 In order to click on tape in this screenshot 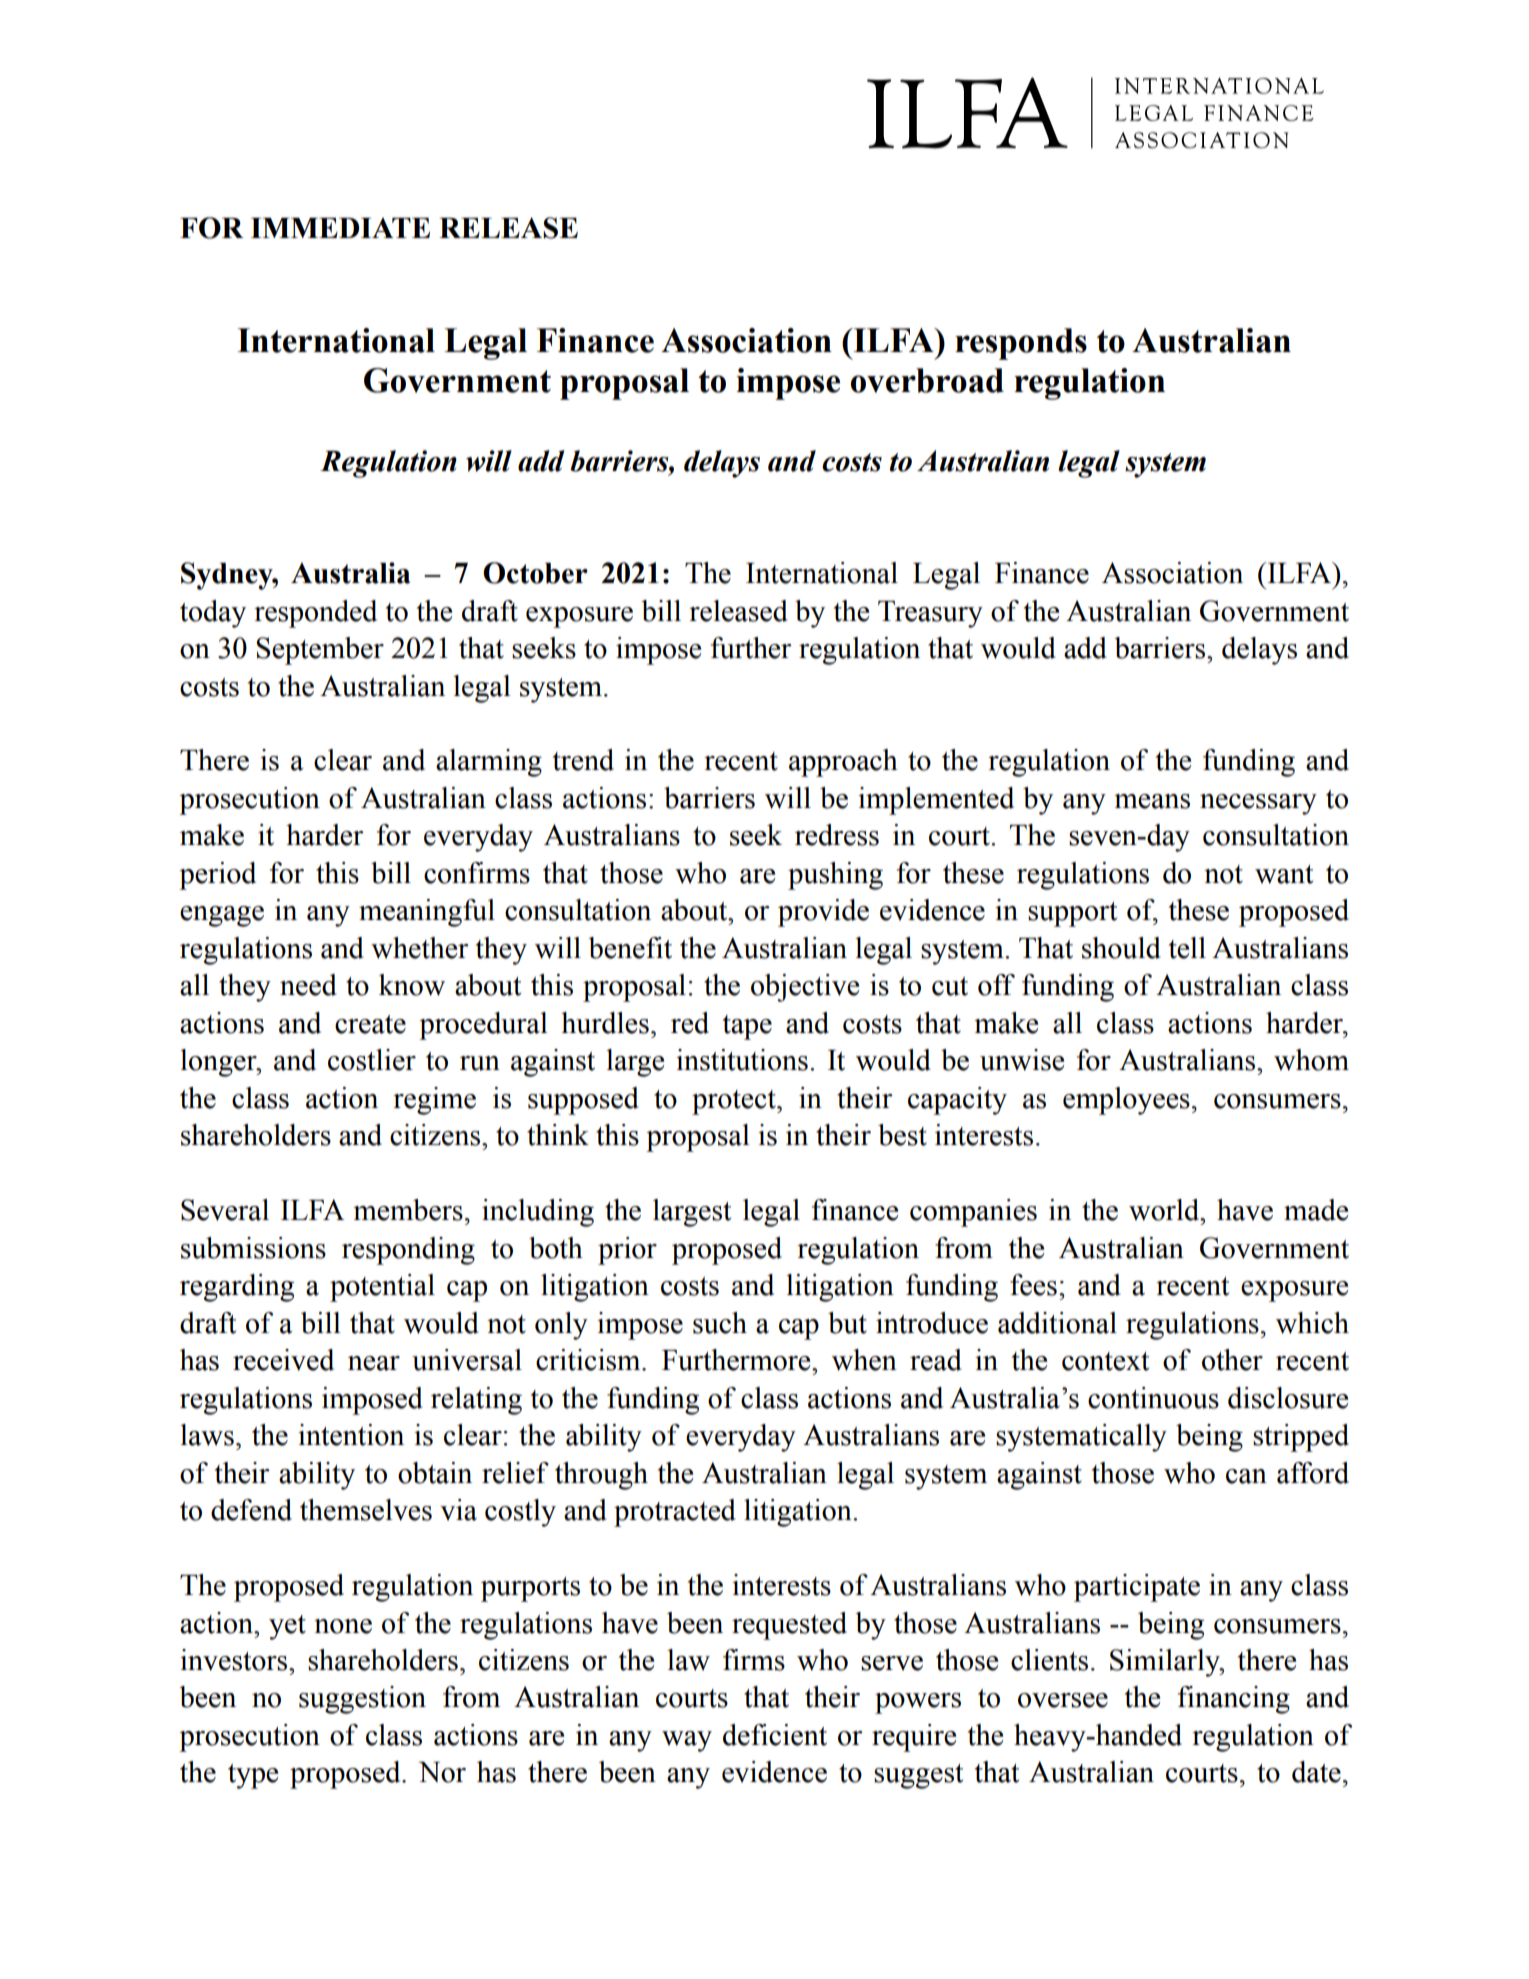, I will do `click(747, 1027)`.
